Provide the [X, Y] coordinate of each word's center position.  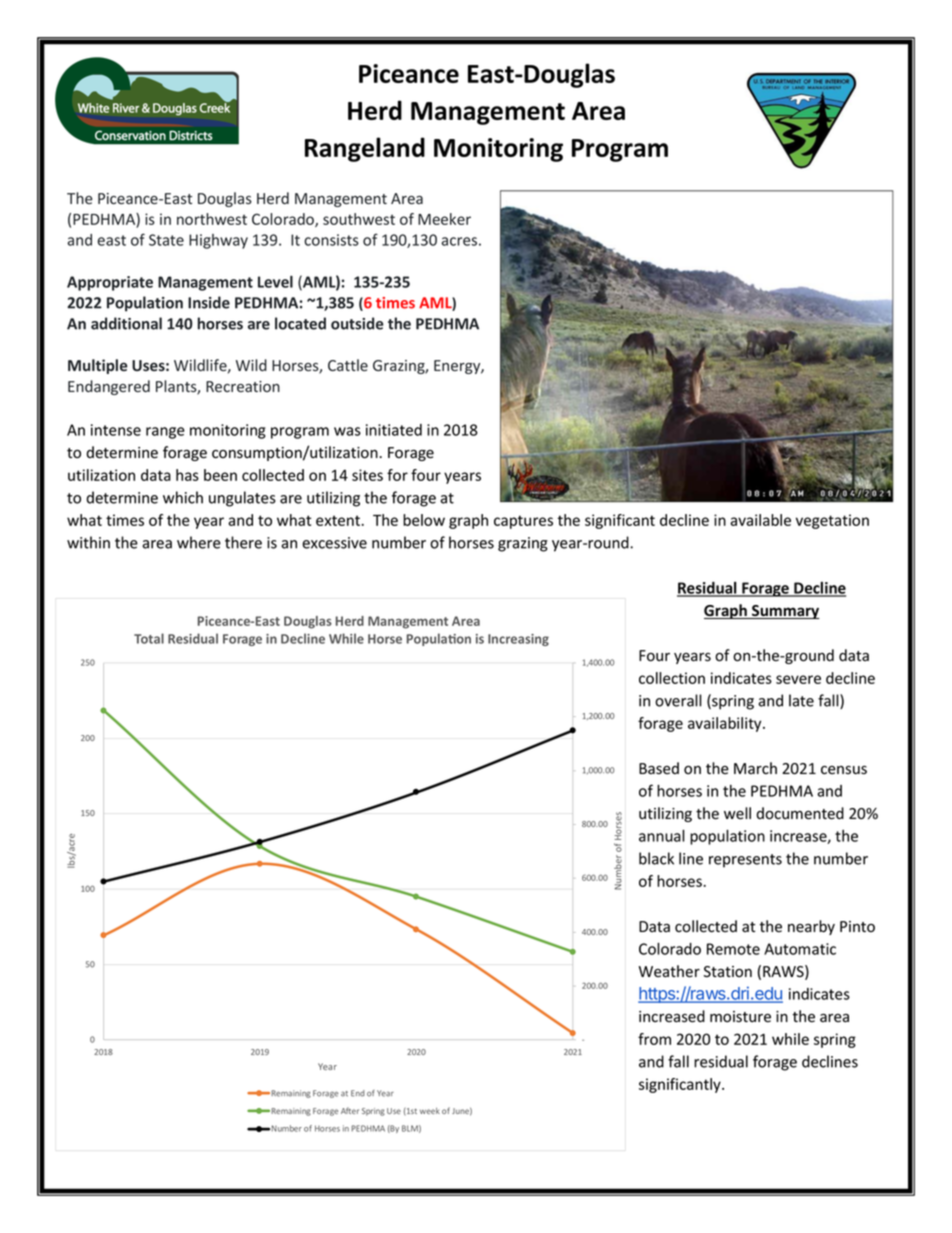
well [737, 813]
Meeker [444, 219]
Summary [785, 612]
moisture [740, 1017]
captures [523, 522]
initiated [394, 430]
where [199, 542]
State [166, 240]
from [654, 1039]
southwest [359, 219]
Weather [669, 971]
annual [662, 835]
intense [116, 430]
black [656, 858]
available [760, 520]
